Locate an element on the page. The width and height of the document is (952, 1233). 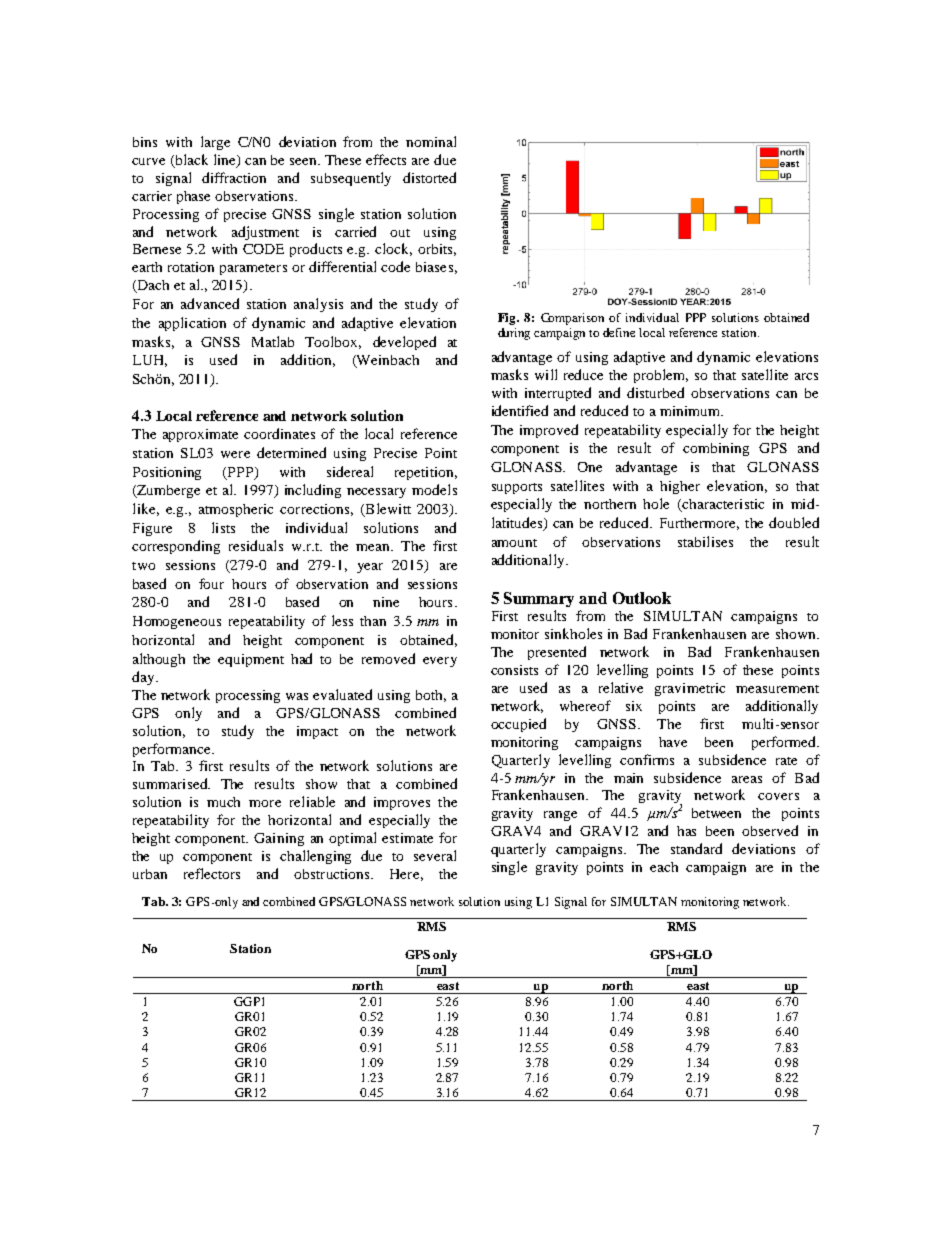
equipment is located at coordinates (251, 660).
